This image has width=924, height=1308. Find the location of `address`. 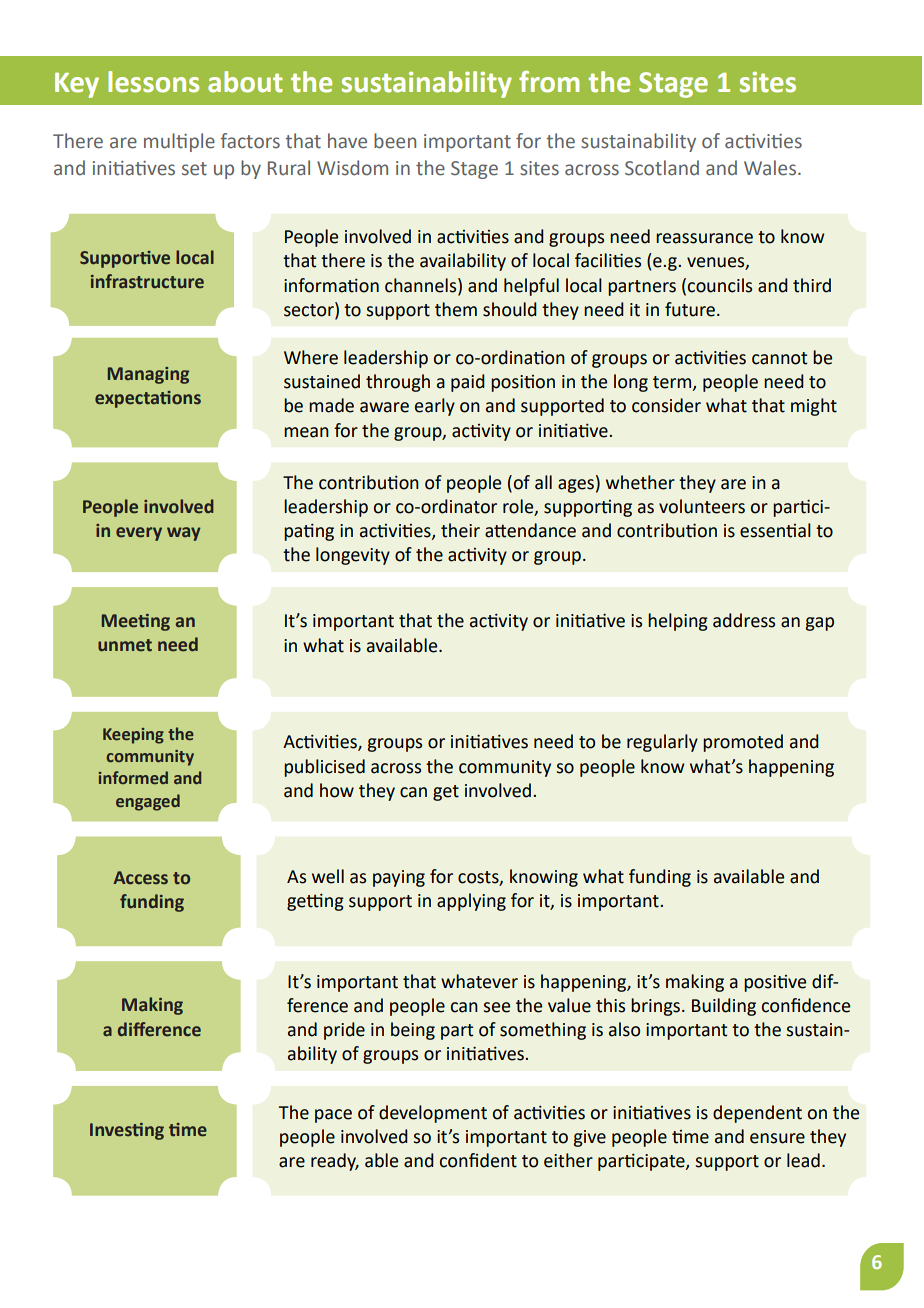

address is located at coordinates (744, 620).
